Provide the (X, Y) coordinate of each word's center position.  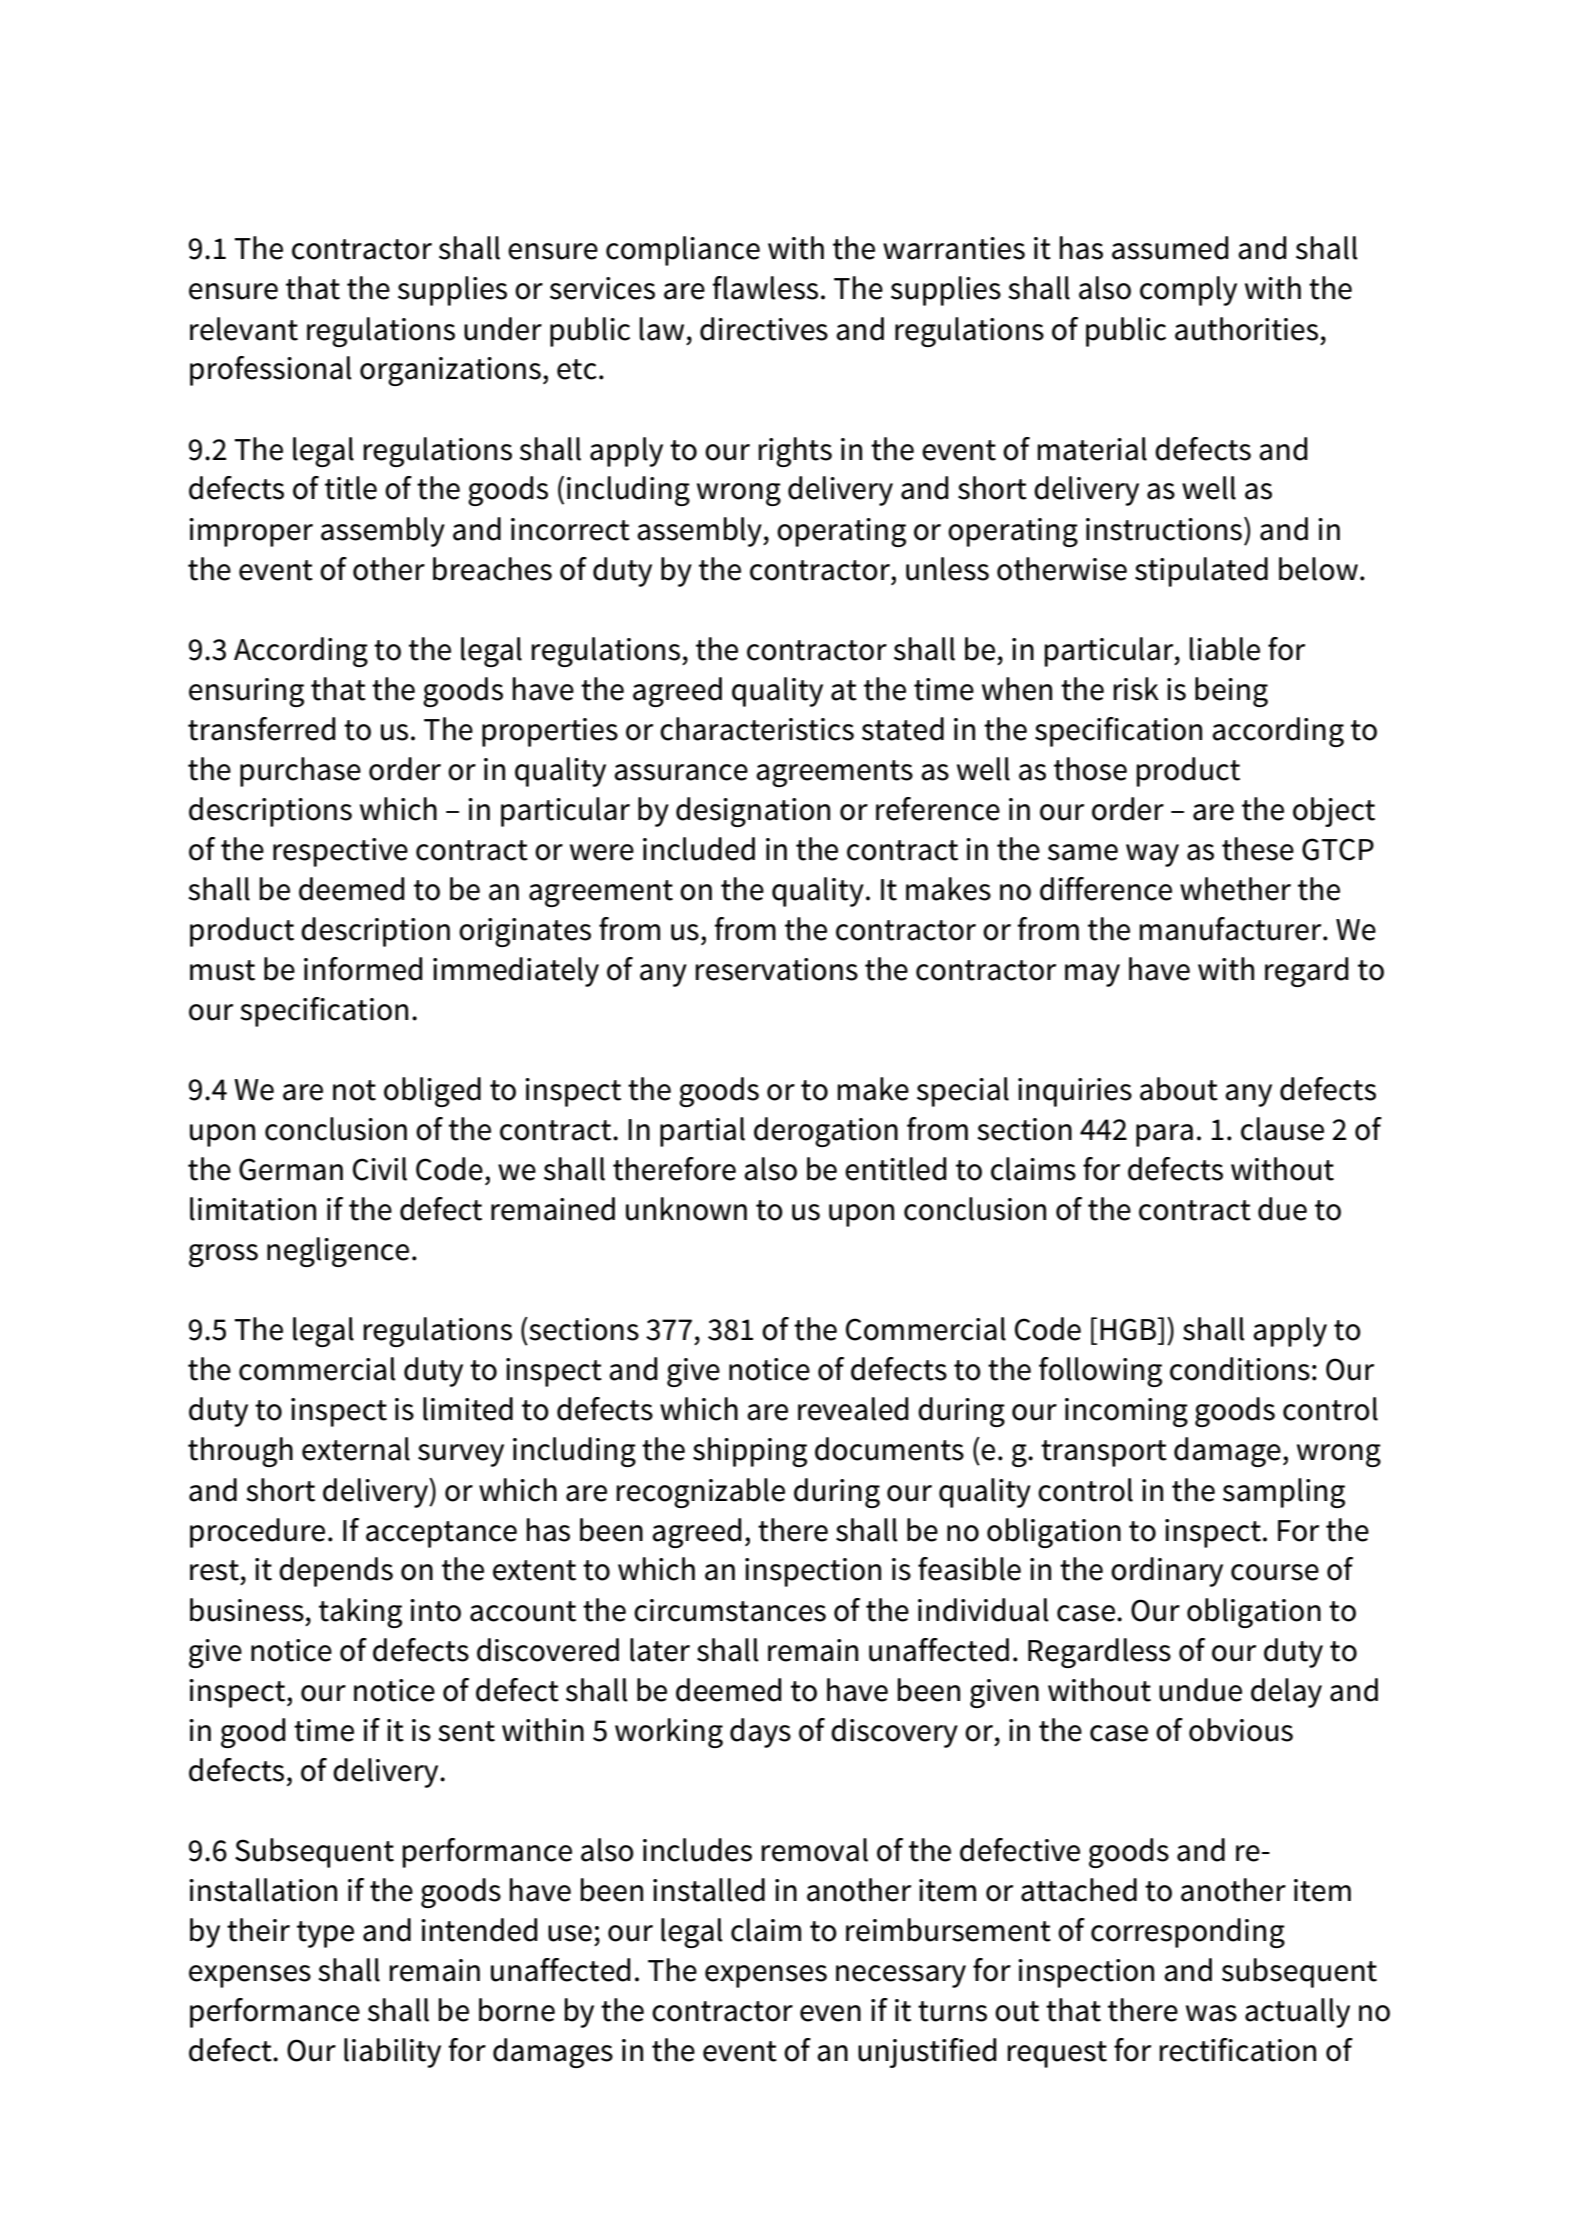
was (1211, 2013)
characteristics (757, 729)
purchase (300, 772)
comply (1188, 291)
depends (336, 1572)
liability (392, 2053)
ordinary (1167, 1572)
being (1231, 692)
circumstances (730, 1610)
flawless (765, 288)
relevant (244, 329)
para (1164, 1135)
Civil (380, 1169)
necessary (901, 1976)
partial (702, 1132)
